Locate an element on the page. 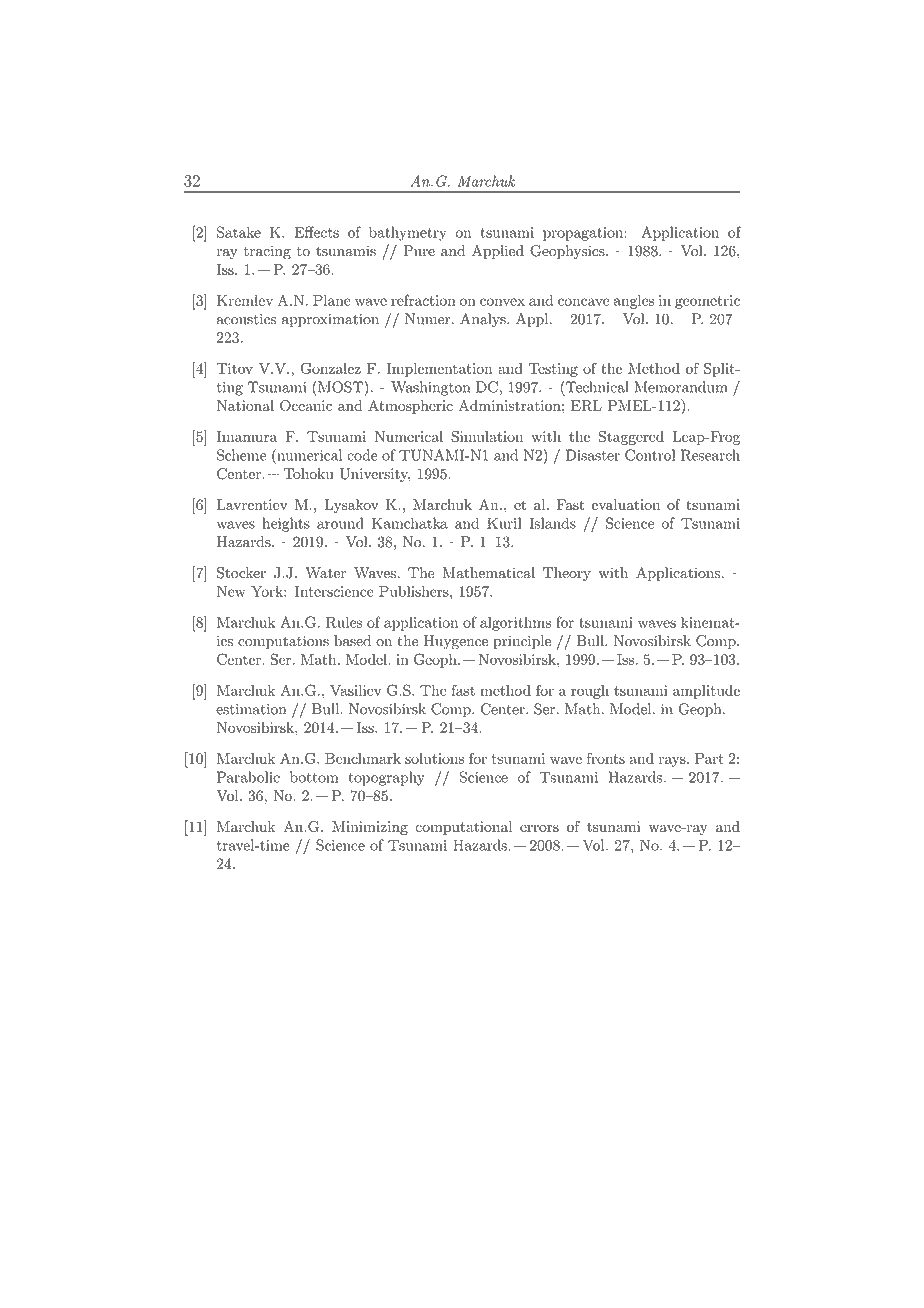 The image size is (924, 1308). bottom is located at coordinates (314, 777).
